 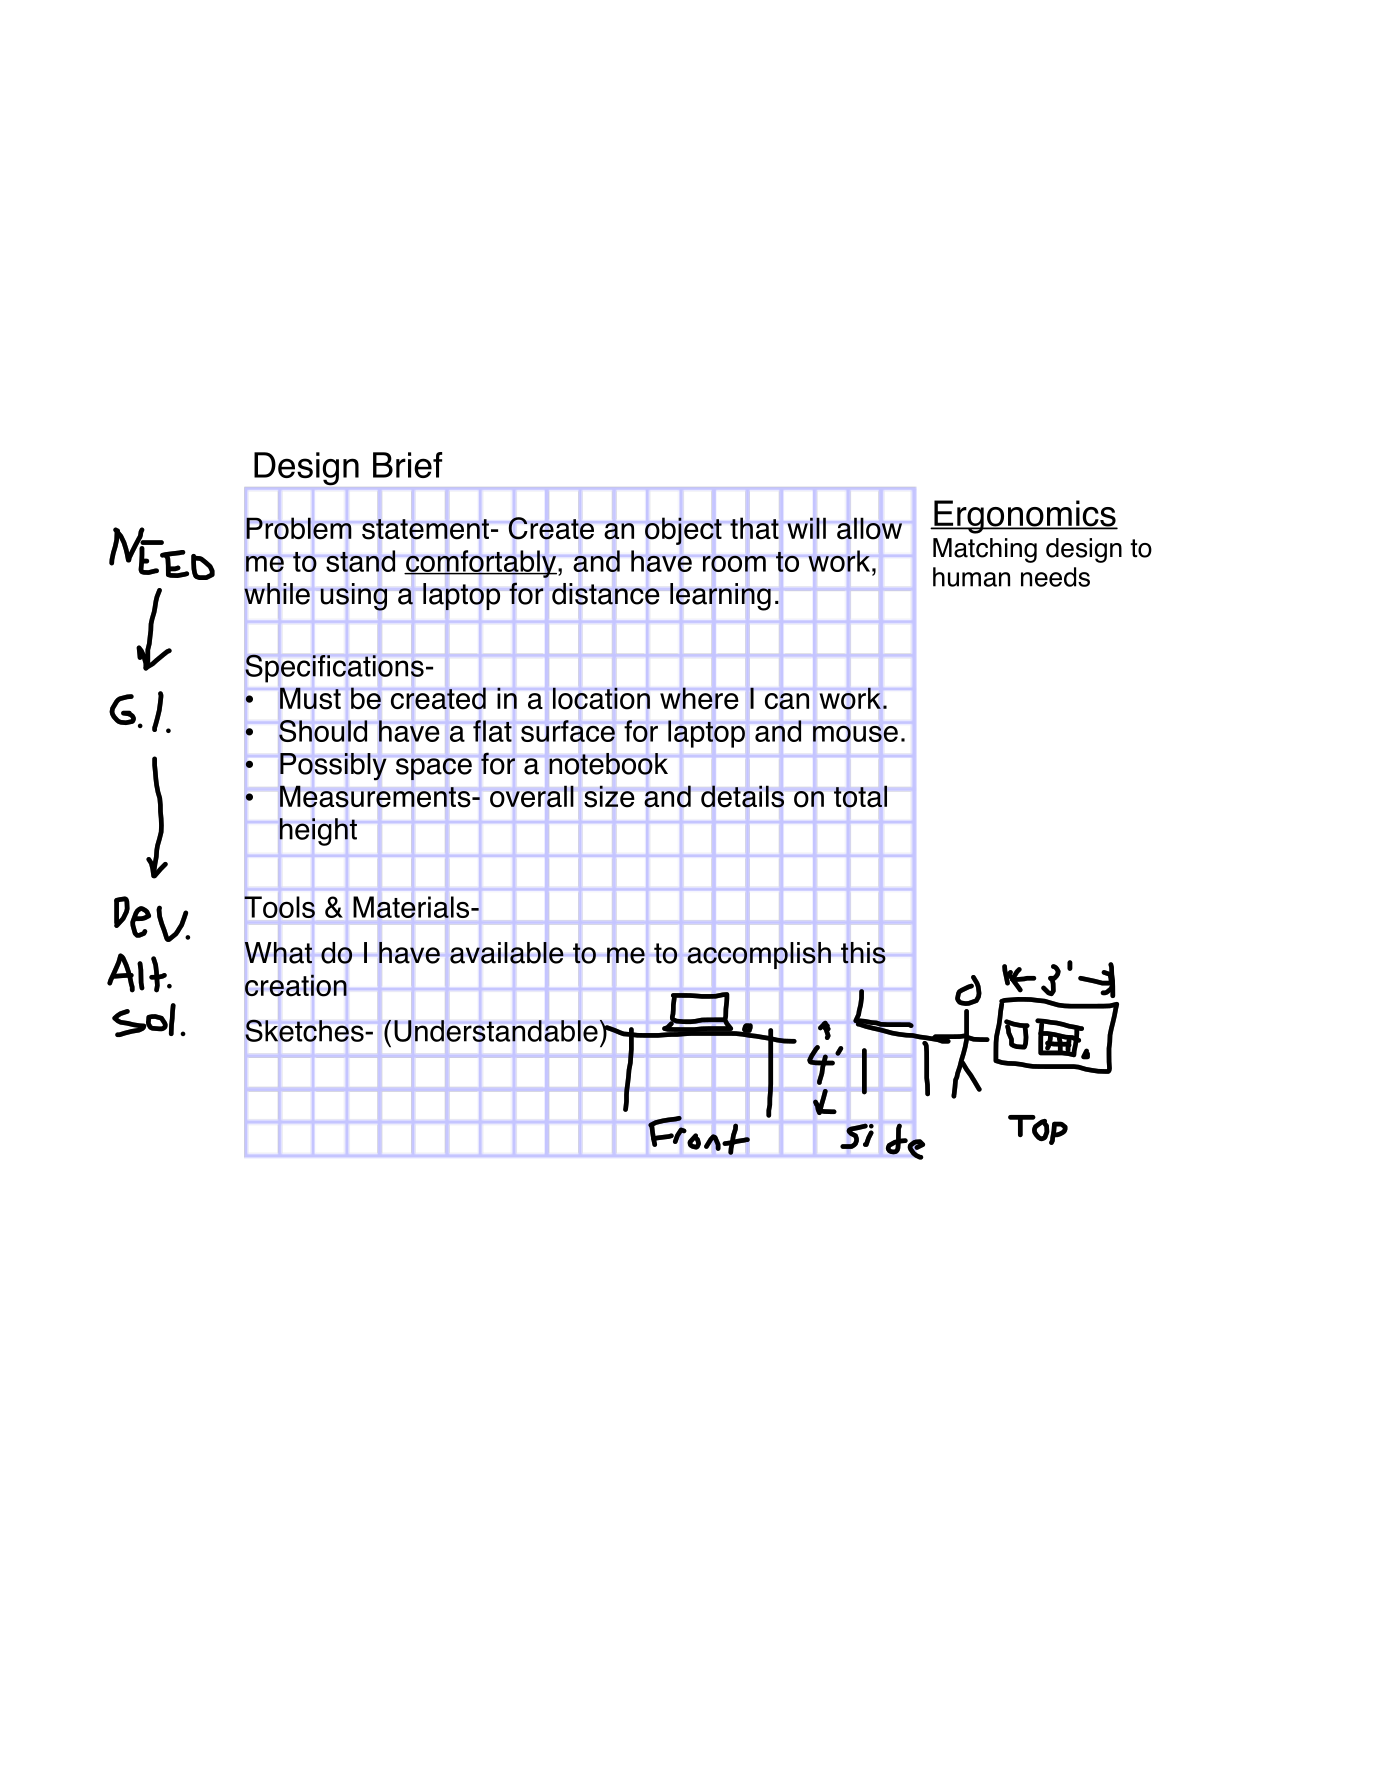 I want to click on height, so click(x=318, y=832).
